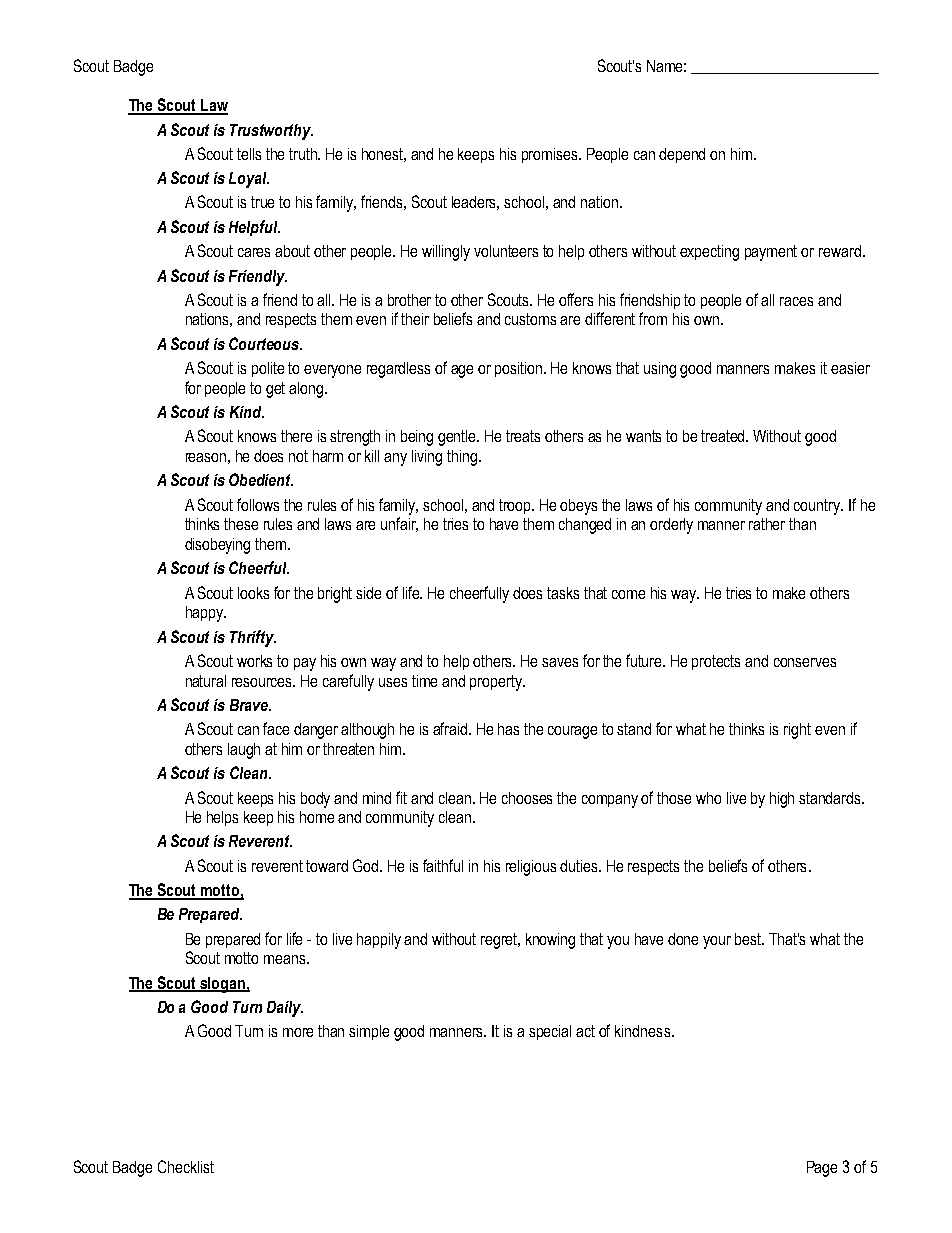 The width and height of the image is (952, 1233). What do you see at coordinates (551, 155) in the image?
I see `promises` at bounding box center [551, 155].
